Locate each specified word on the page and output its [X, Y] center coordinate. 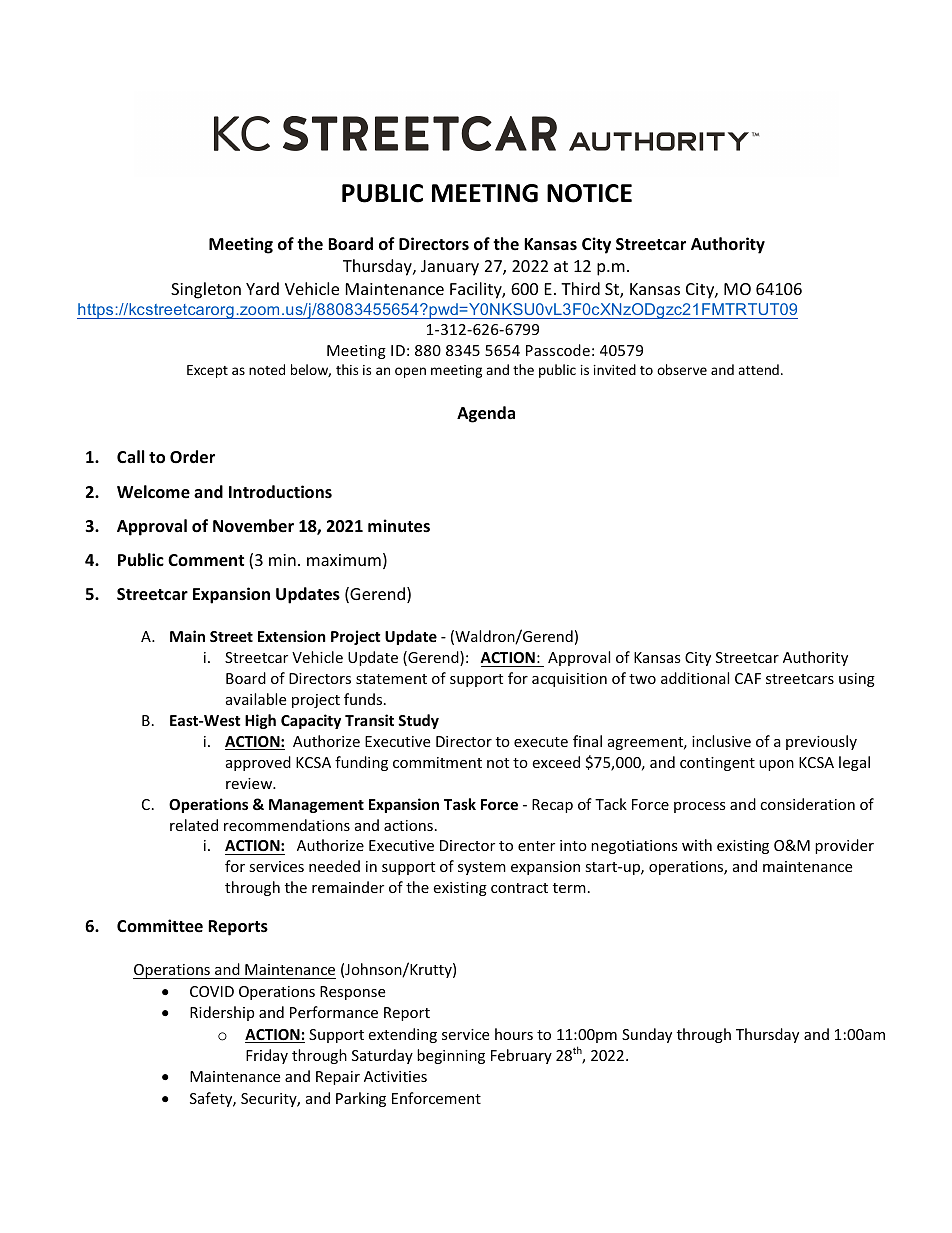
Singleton [206, 290]
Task [460, 804]
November [253, 526]
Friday [267, 1056]
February [521, 1056]
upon [776, 765]
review [250, 783]
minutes [399, 526]
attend [758, 369]
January [450, 268]
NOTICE [589, 193]
